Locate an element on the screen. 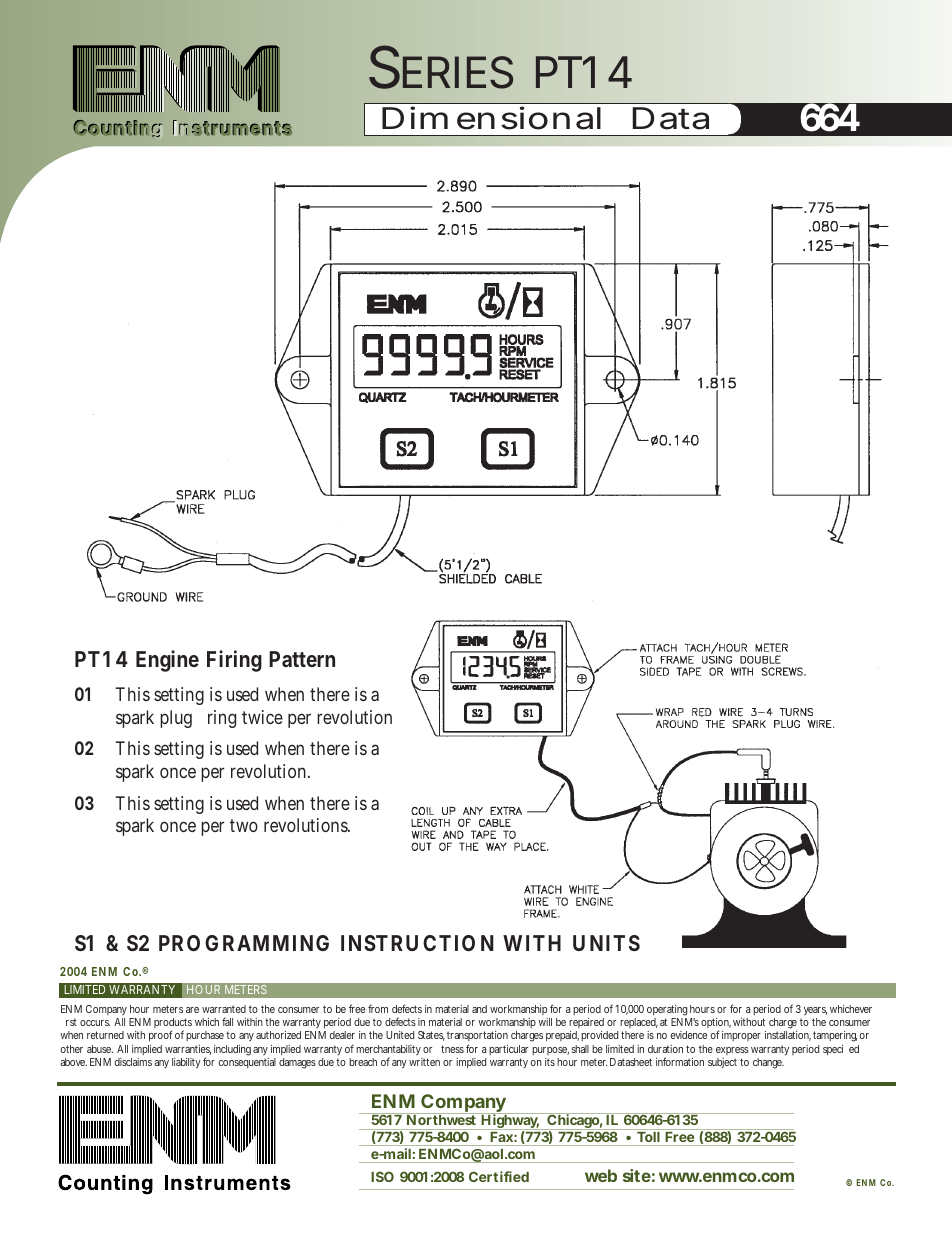 The image size is (952, 1233). INSTRUCTION is located at coordinates (417, 943).
